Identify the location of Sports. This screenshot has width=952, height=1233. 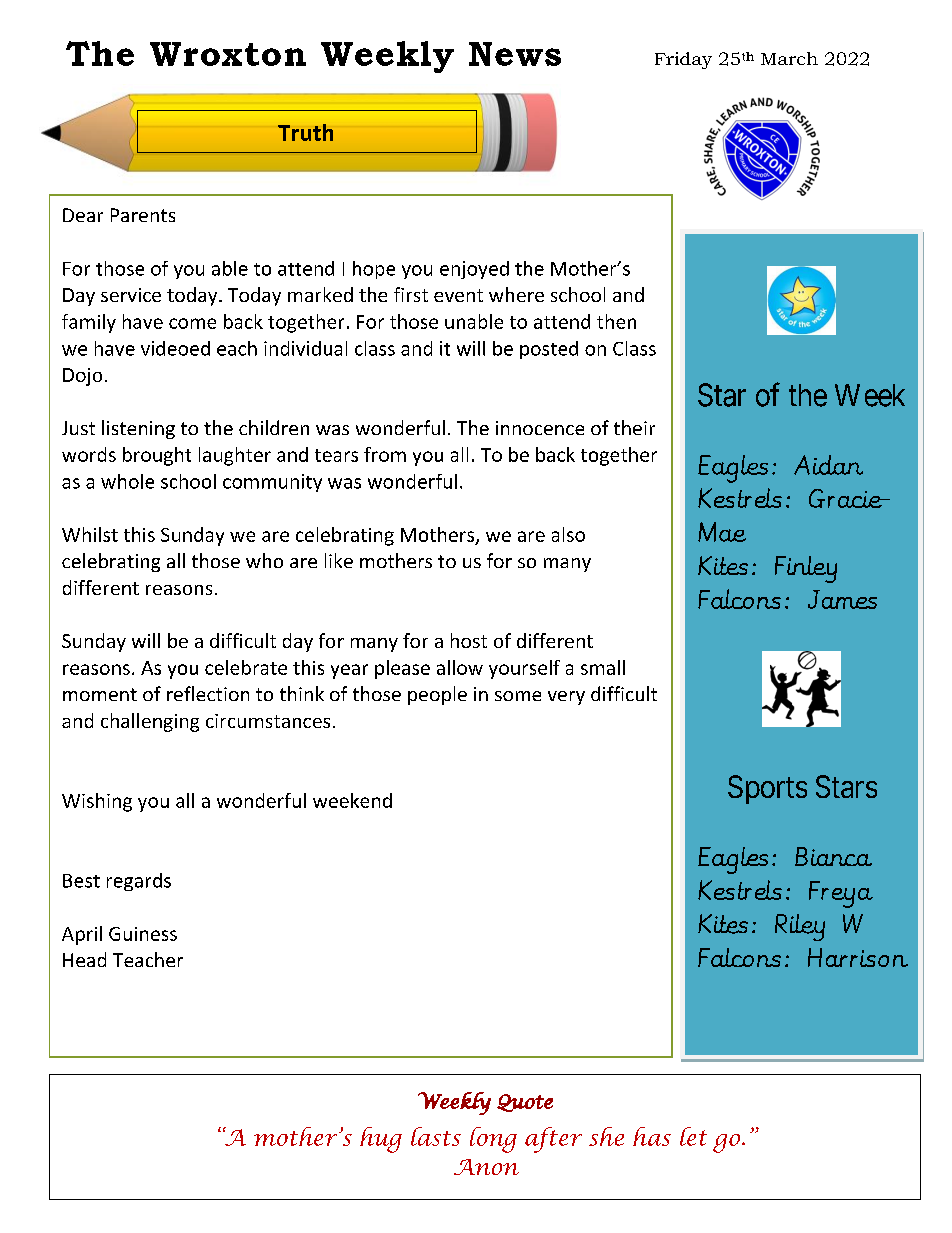
(767, 789).
